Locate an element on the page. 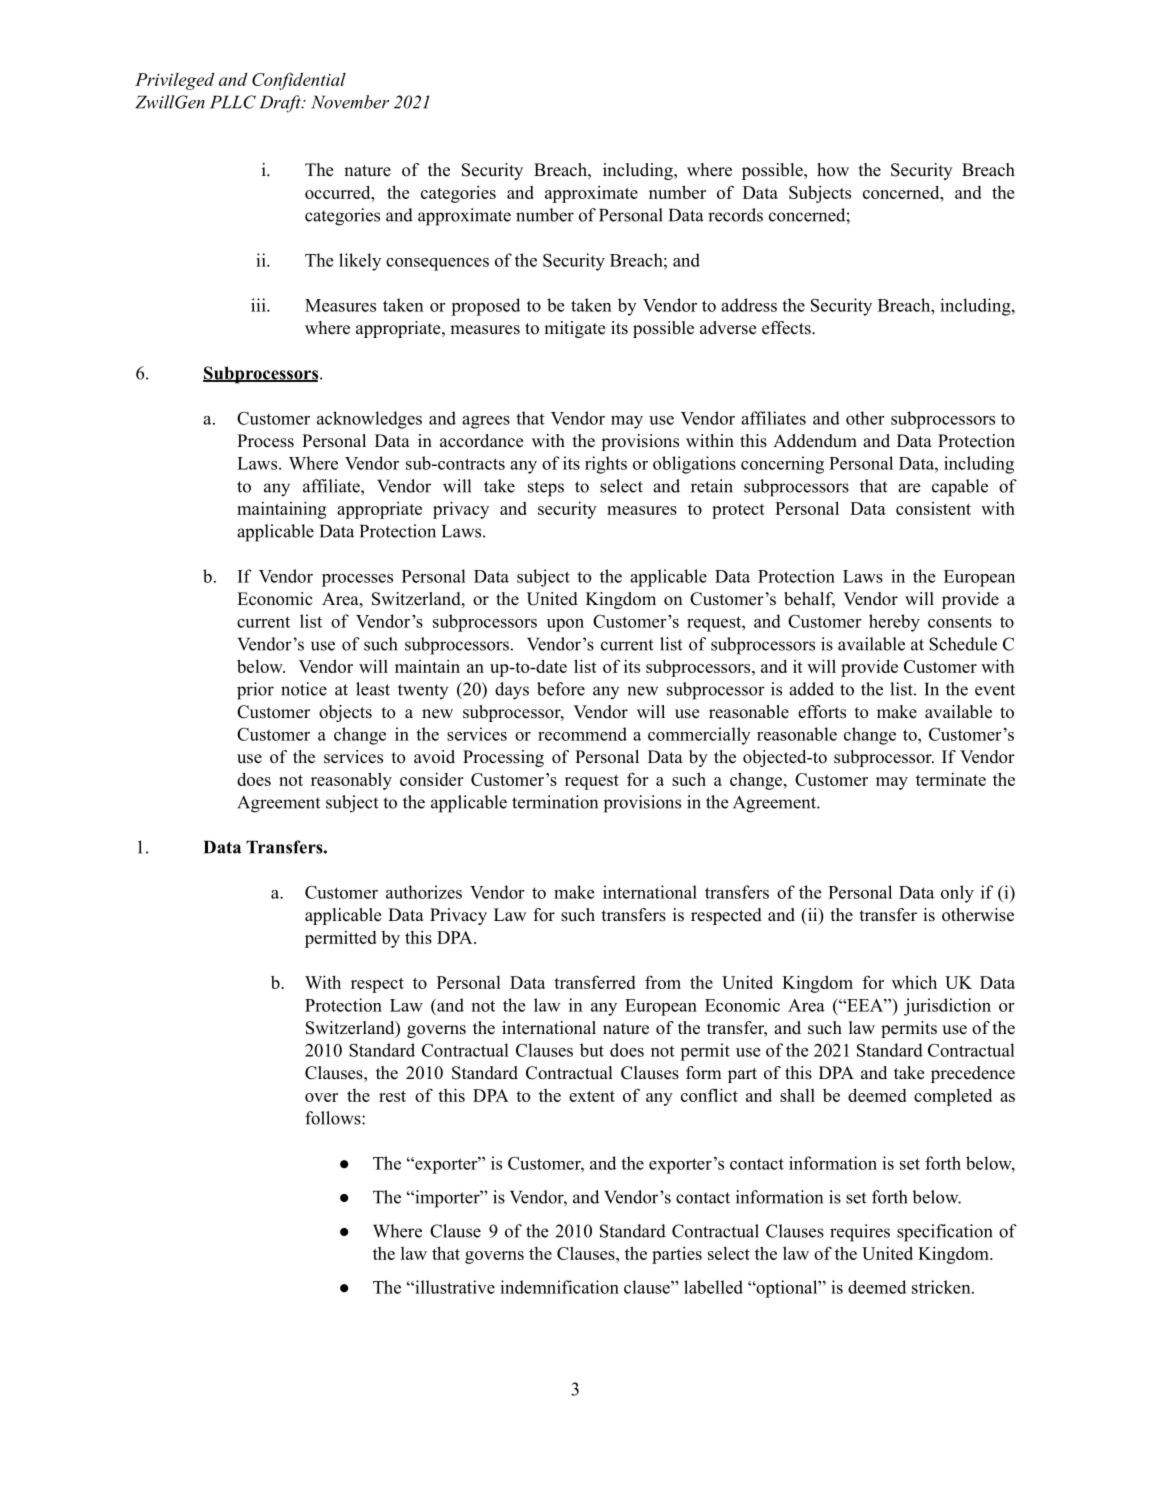  authorizes is located at coordinates (424, 892).
